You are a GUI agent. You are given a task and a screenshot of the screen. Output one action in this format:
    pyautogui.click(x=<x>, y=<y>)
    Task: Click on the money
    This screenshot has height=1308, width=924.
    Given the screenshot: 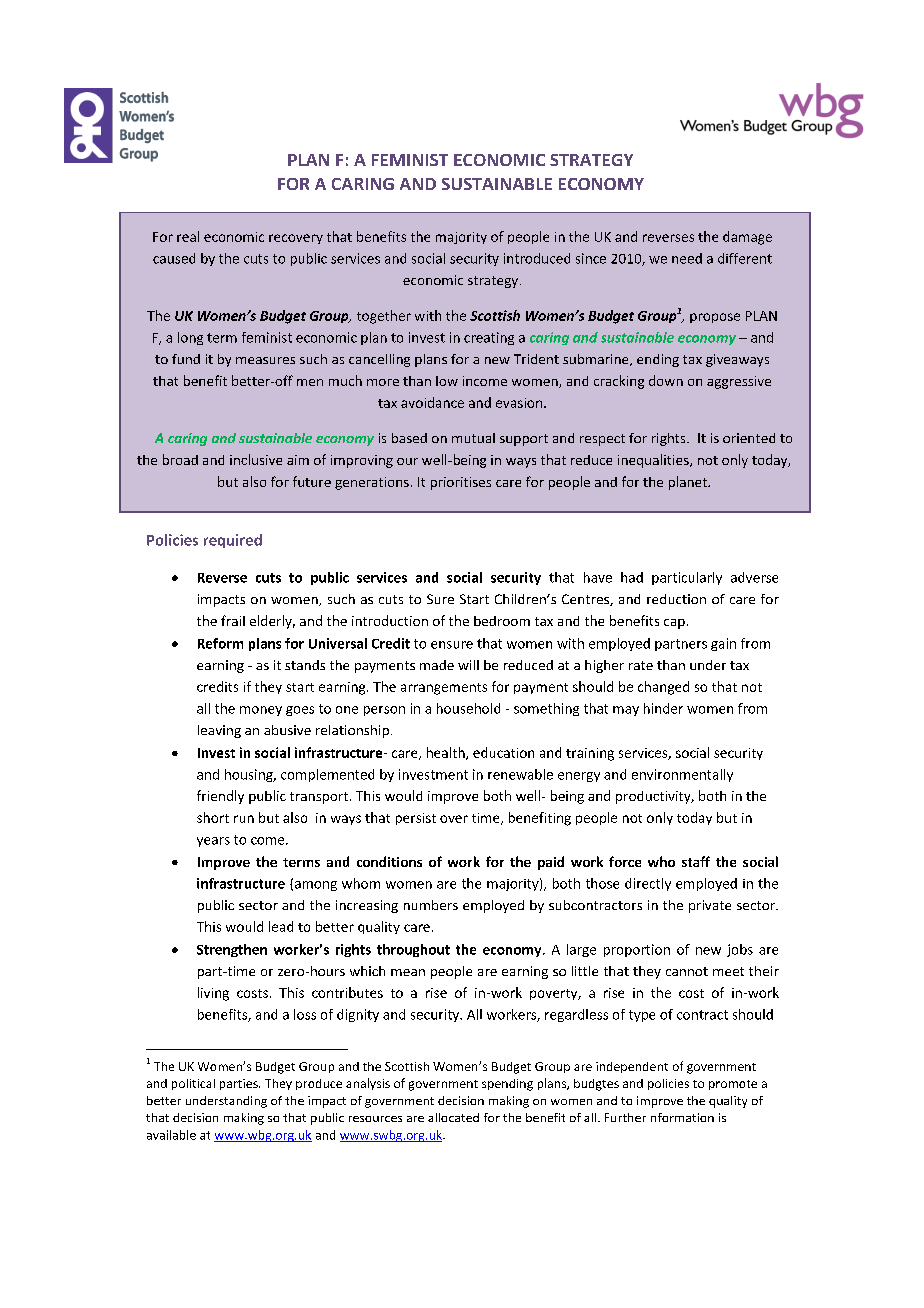 What is the action you would take?
    pyautogui.click(x=261, y=711)
